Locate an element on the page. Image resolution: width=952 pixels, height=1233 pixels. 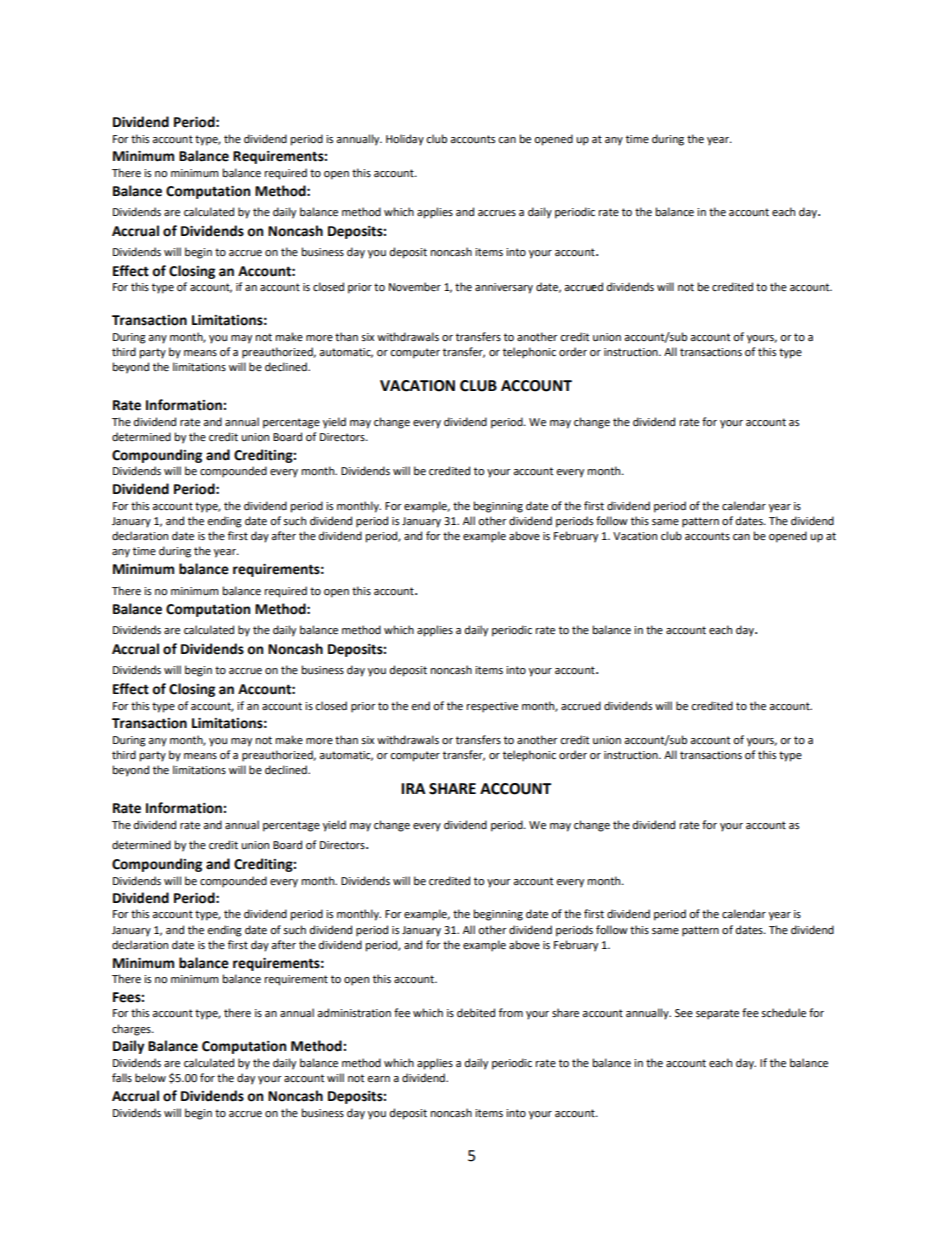
below is located at coordinates (150, 1078).
